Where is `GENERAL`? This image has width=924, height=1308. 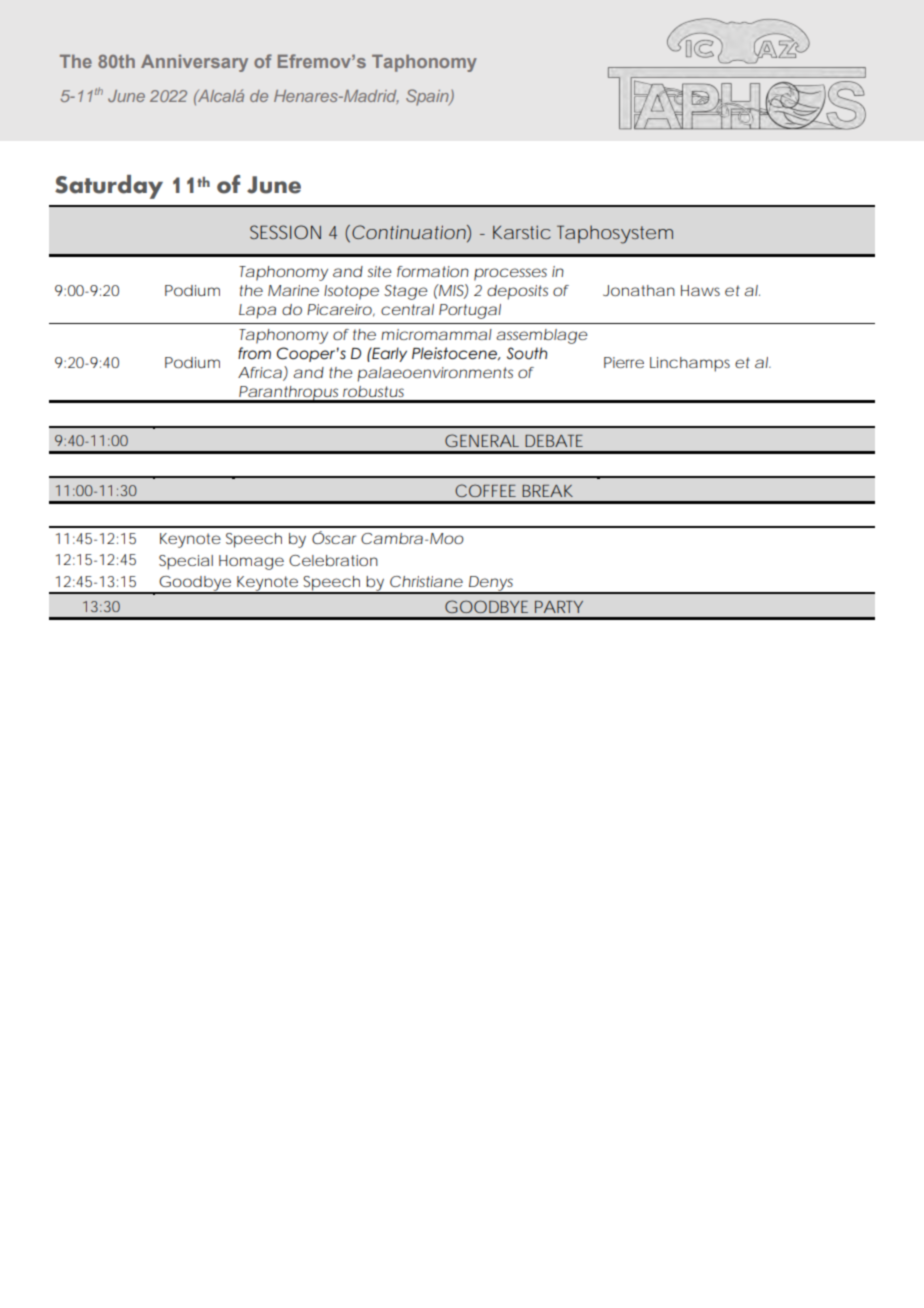
GENERAL is located at coordinates (482, 440).
